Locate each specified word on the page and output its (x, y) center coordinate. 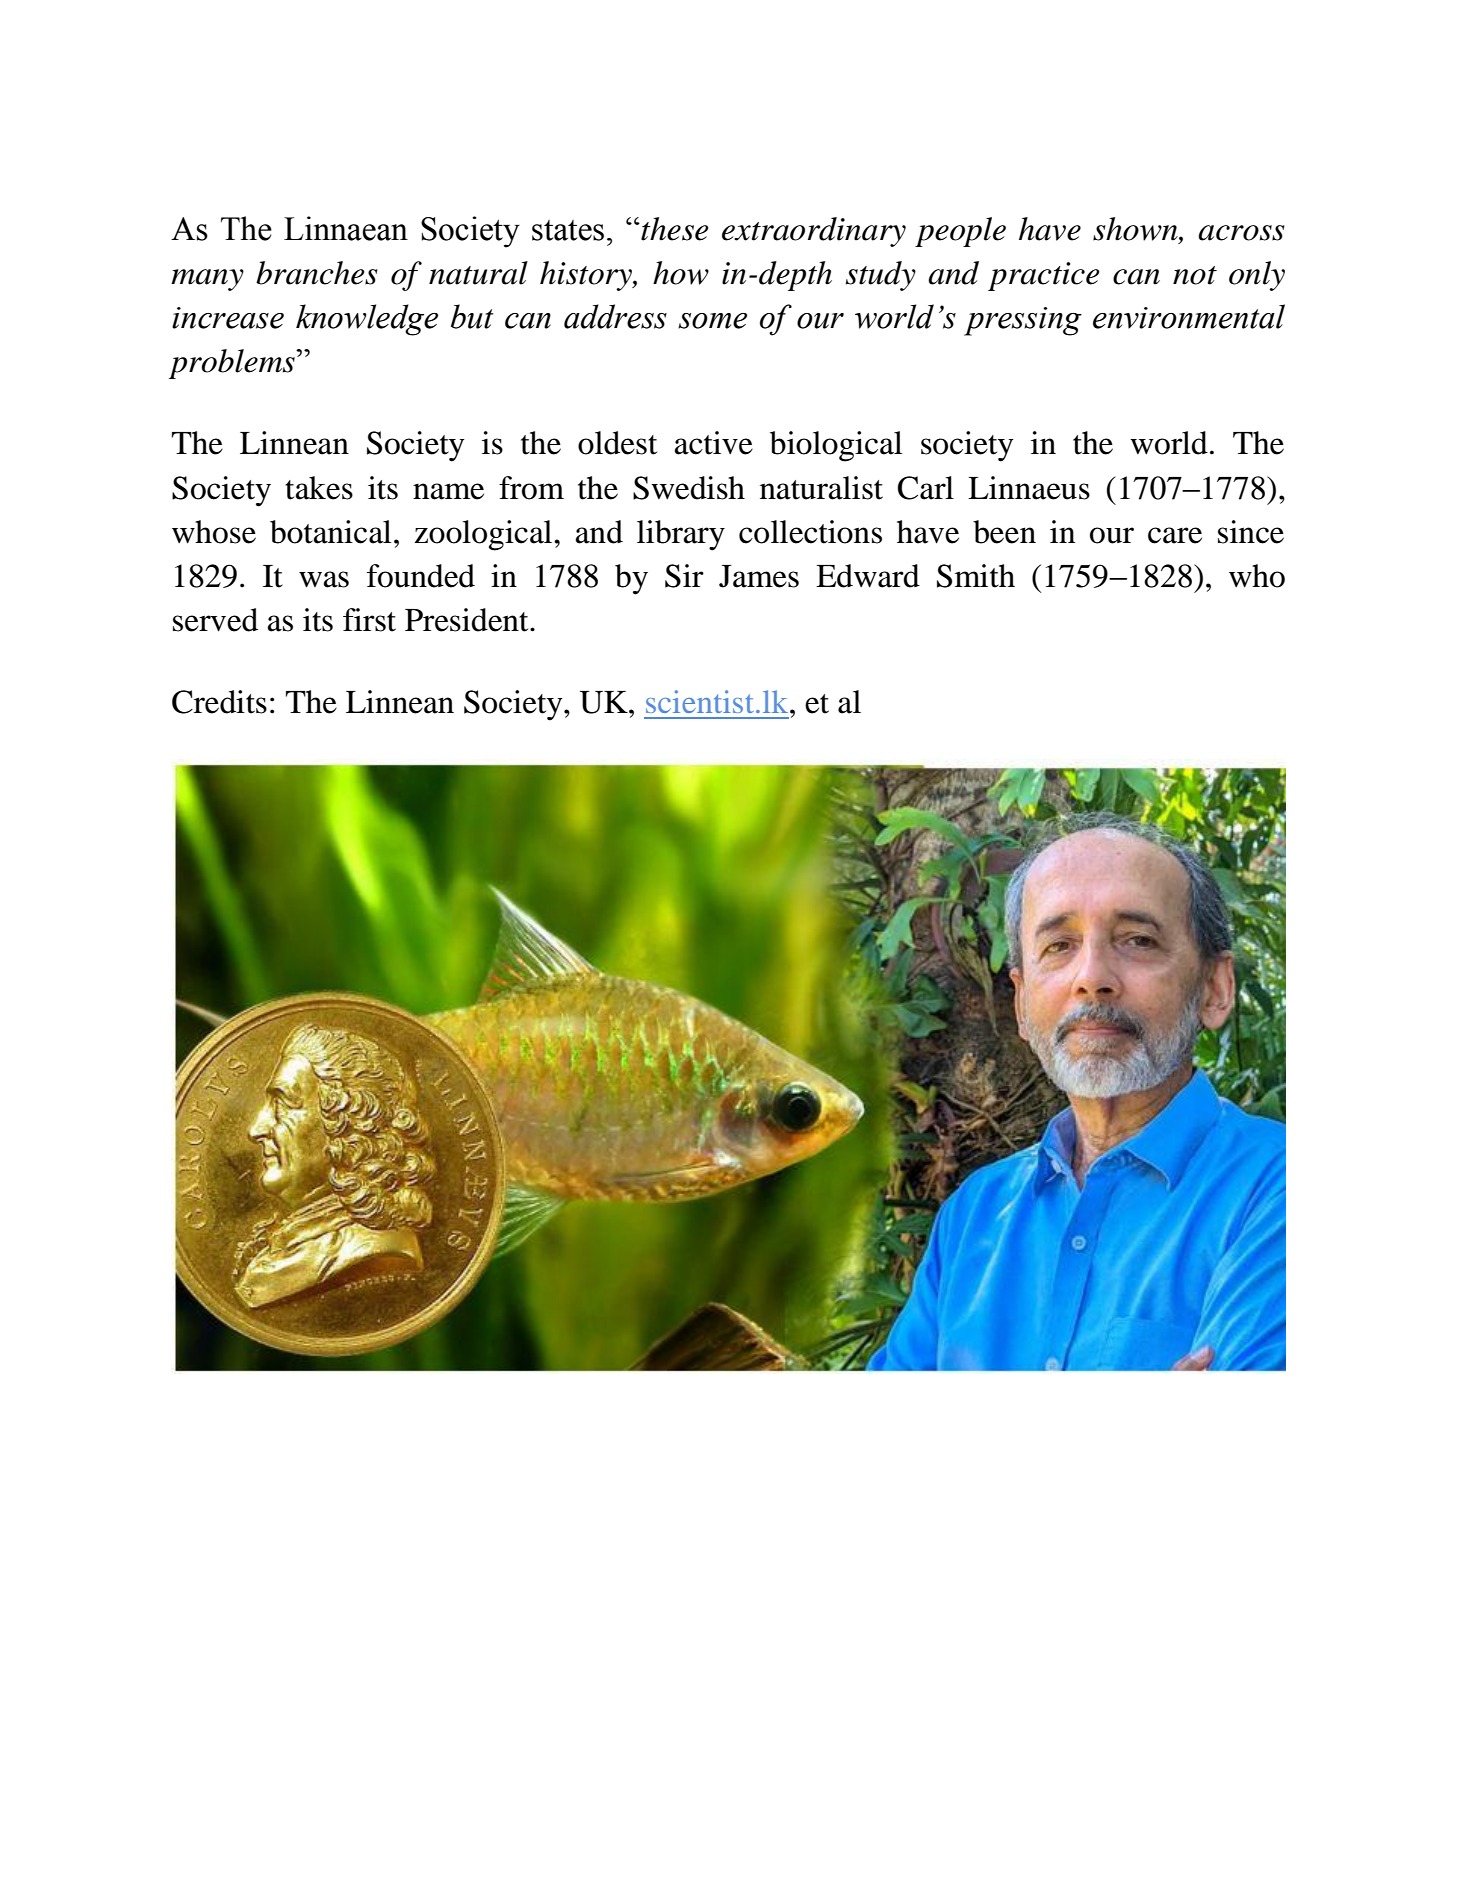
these (673, 229)
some (712, 321)
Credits (219, 702)
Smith (976, 576)
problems (233, 364)
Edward (868, 576)
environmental (1189, 316)
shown (1136, 230)
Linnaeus (1029, 488)
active (714, 443)
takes (319, 488)
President (468, 620)
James (759, 576)
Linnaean (346, 228)
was (324, 579)
